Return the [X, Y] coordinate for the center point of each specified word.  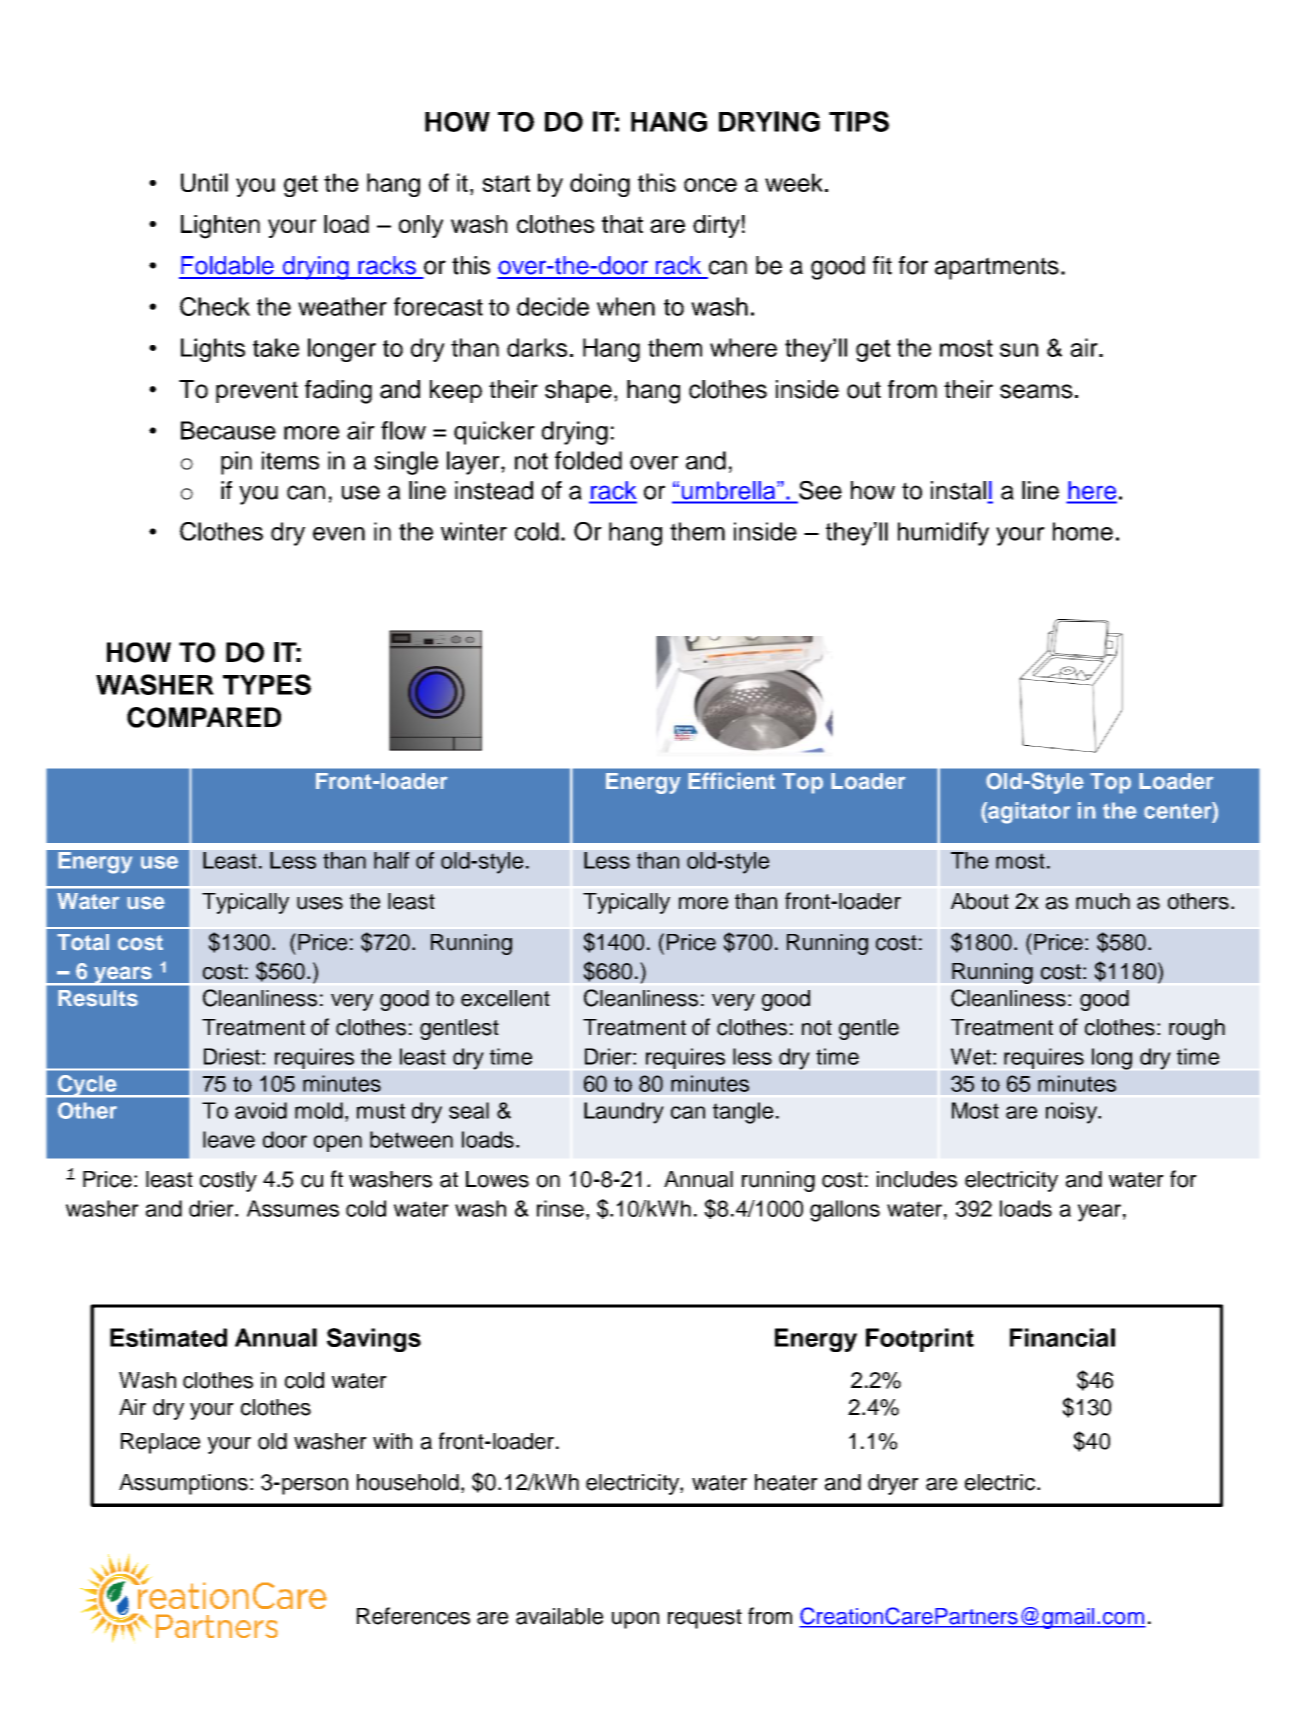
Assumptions [183, 1484]
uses [320, 903]
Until [204, 182]
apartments [997, 268]
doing [600, 185]
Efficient [731, 781]
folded [588, 460]
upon [635, 1620]
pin [236, 463]
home [1083, 531]
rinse [560, 1208]
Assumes [293, 1208]
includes [917, 1179]
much [1103, 901]
